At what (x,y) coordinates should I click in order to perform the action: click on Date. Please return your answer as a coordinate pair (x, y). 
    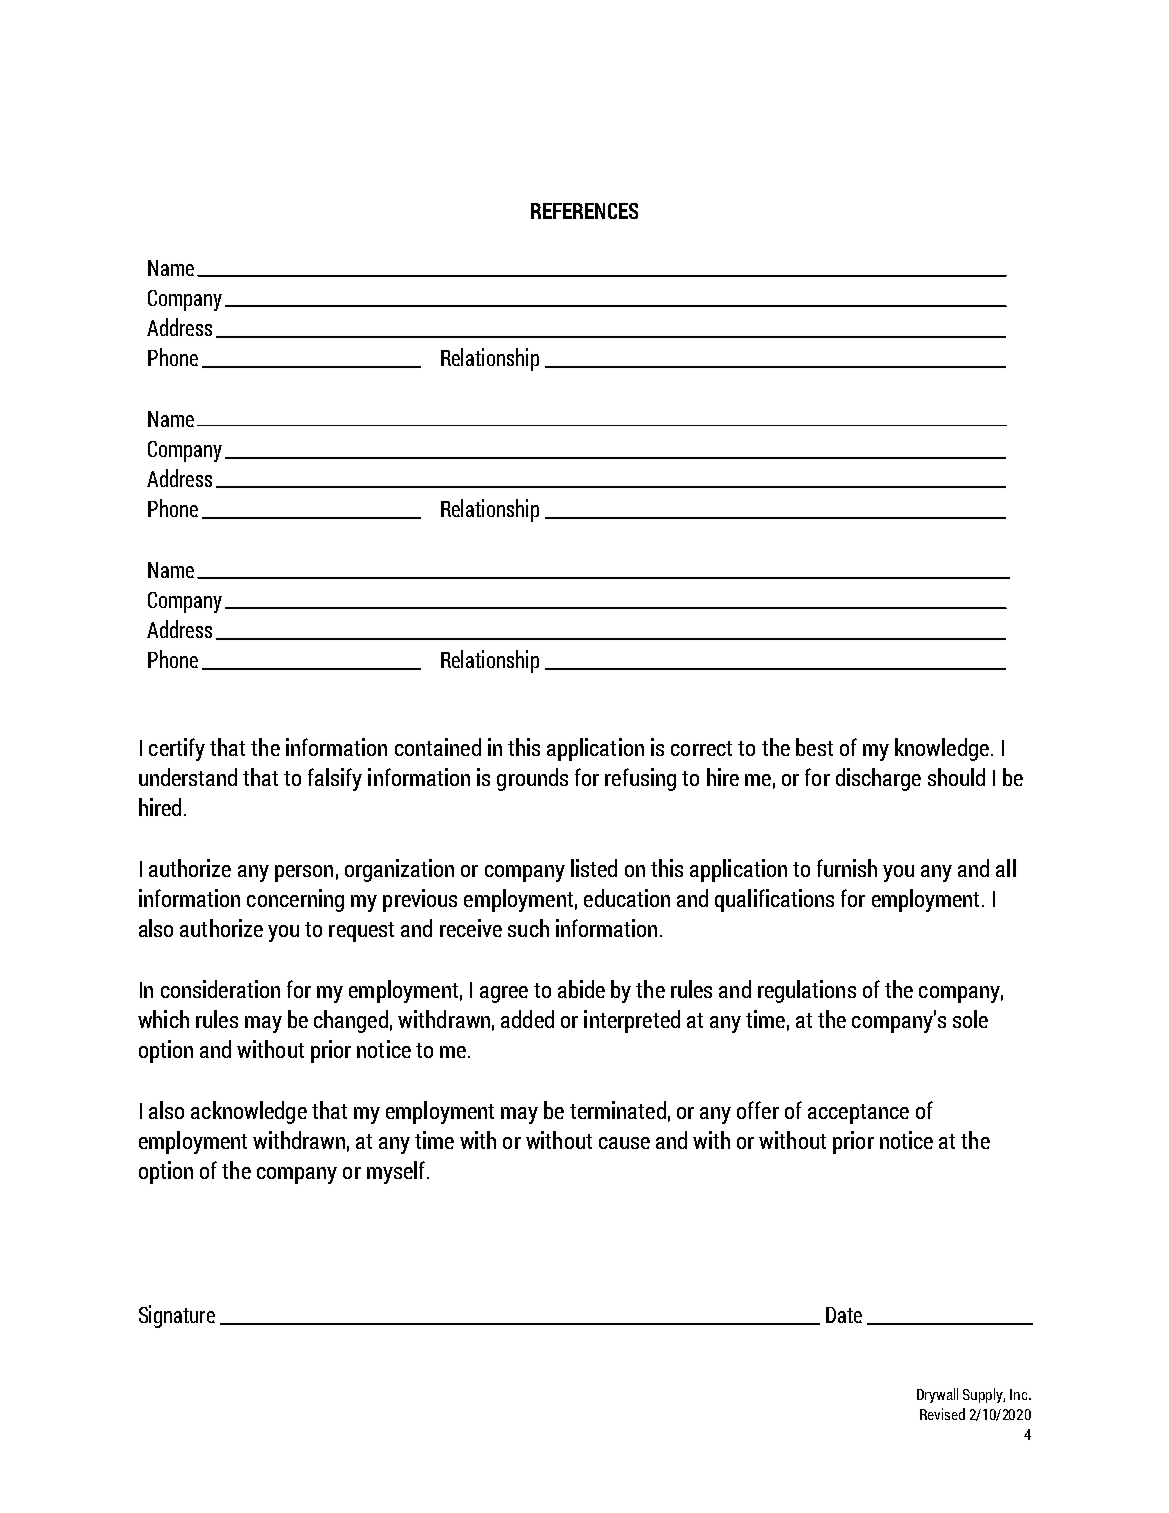
    Looking at the image, I should click on (844, 1315).
